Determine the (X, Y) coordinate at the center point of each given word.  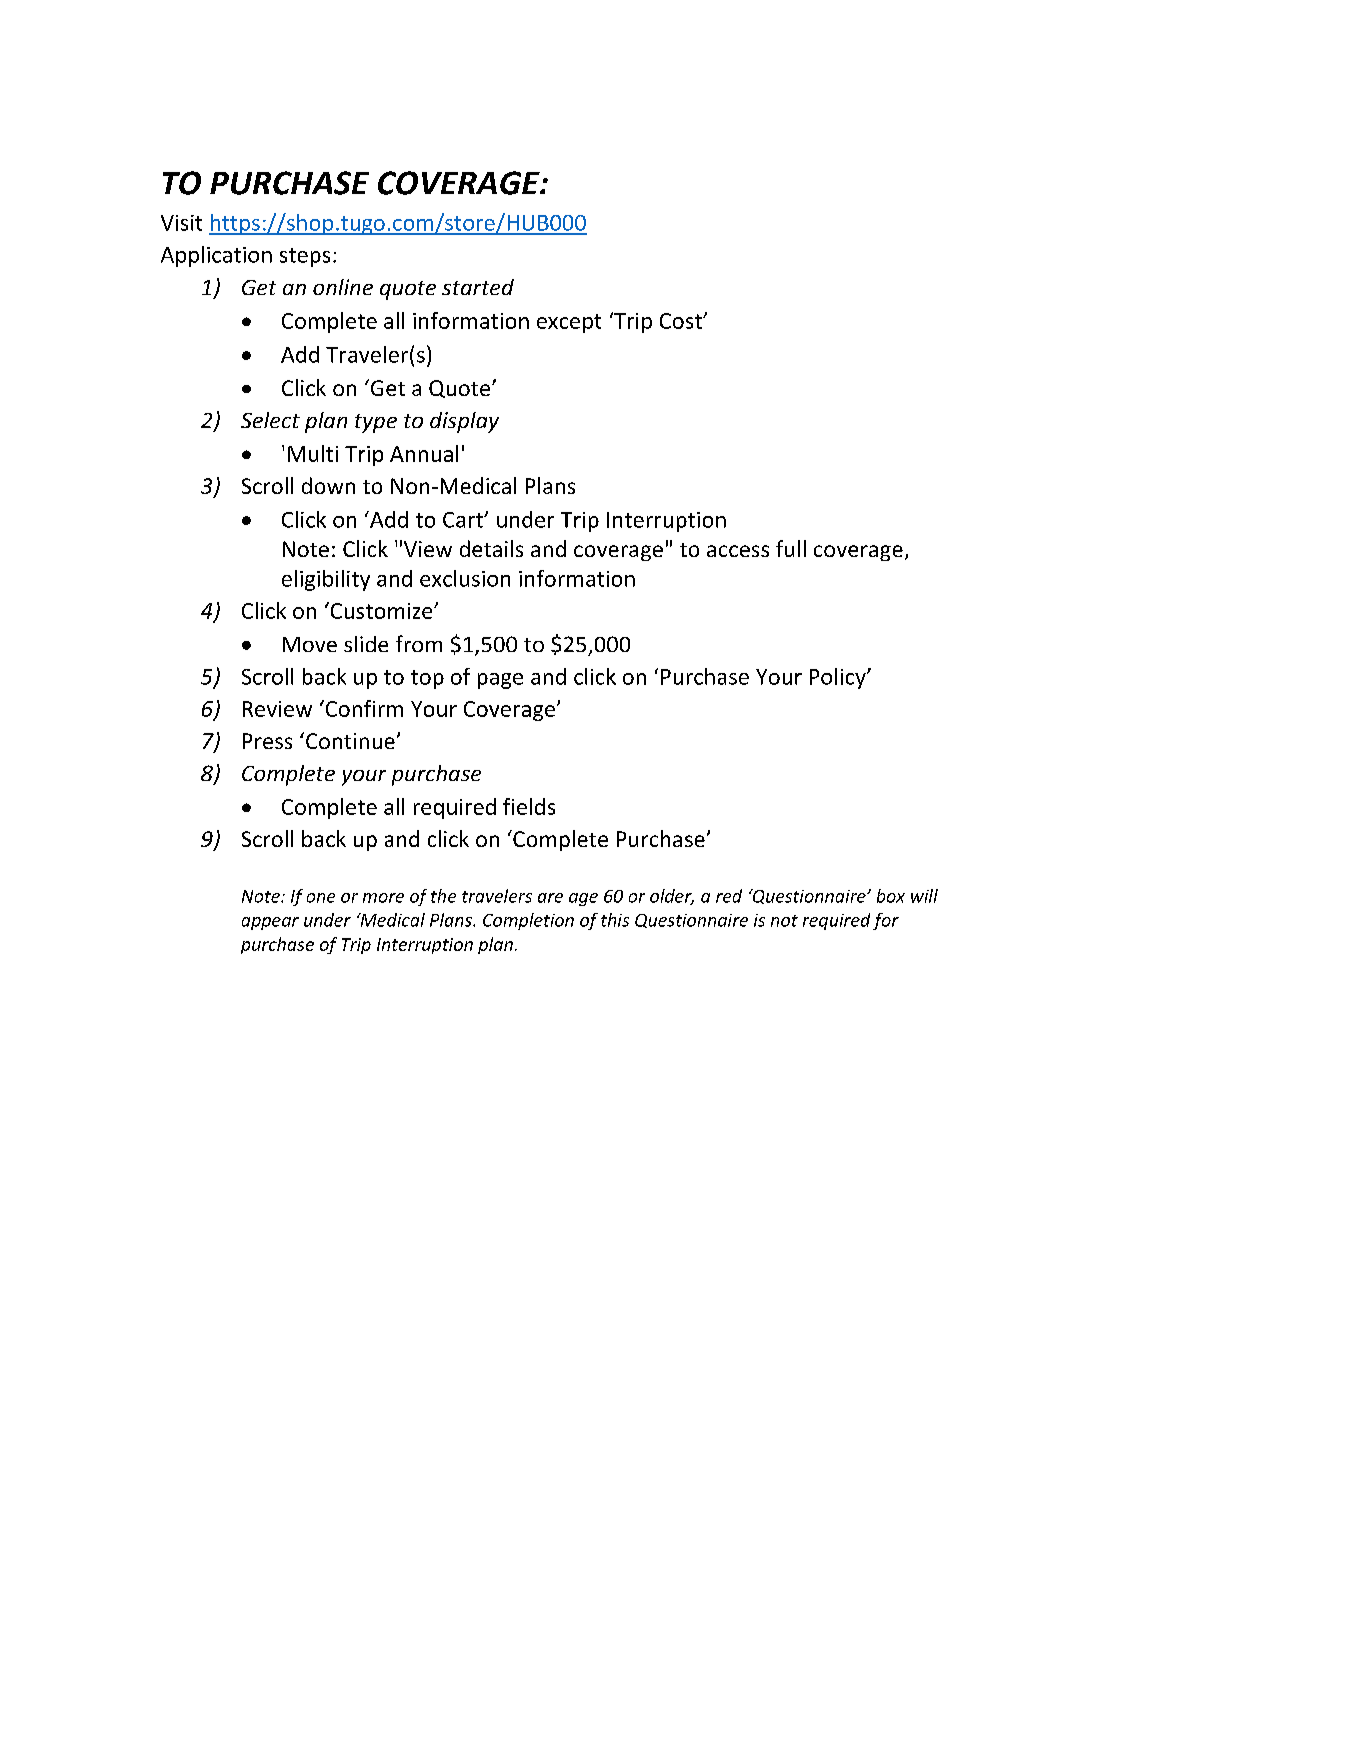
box (891, 896)
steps (305, 257)
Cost (682, 321)
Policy (839, 678)
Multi (313, 453)
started (478, 287)
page (500, 681)
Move (310, 644)
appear (270, 923)
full (791, 548)
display (464, 422)
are (550, 898)
